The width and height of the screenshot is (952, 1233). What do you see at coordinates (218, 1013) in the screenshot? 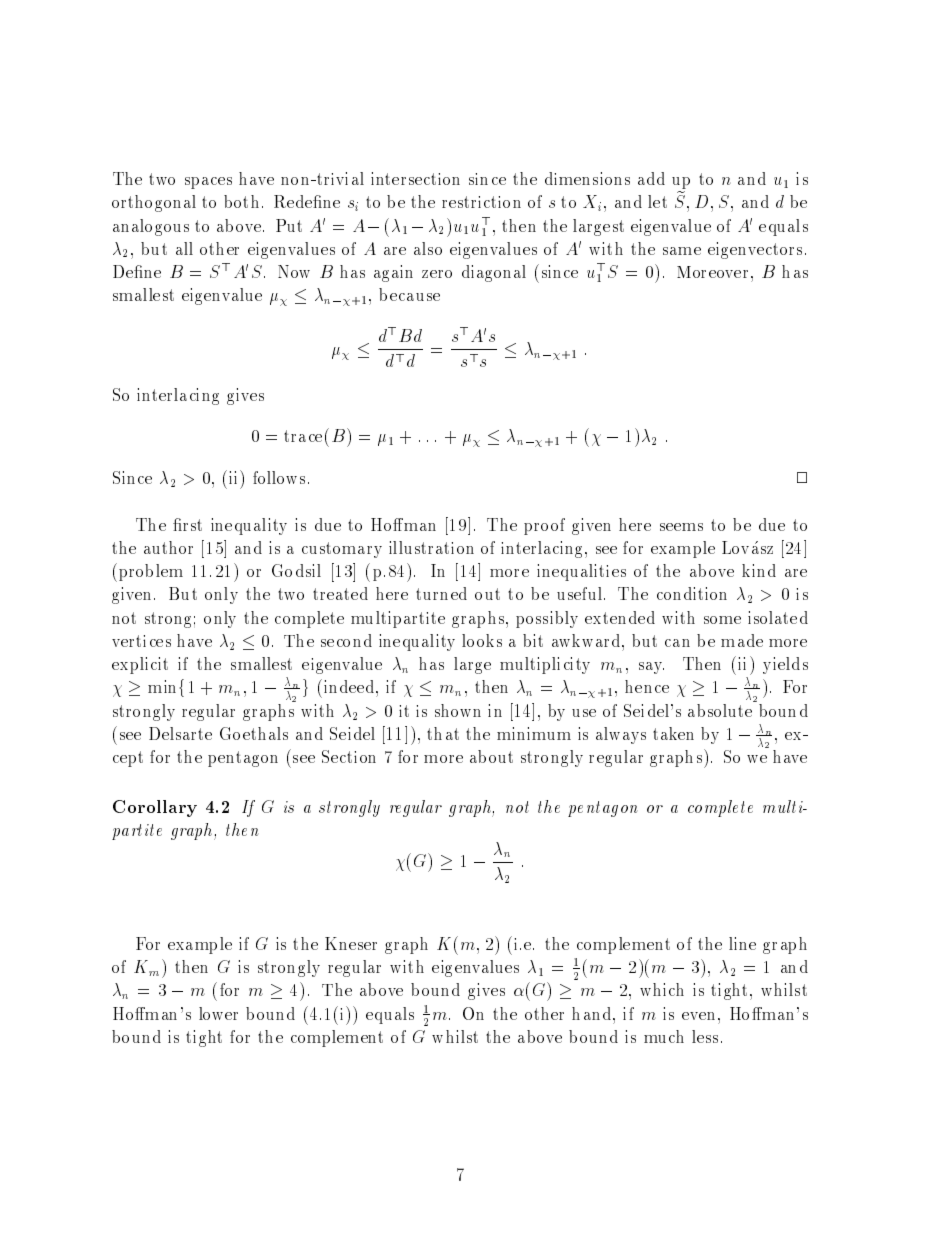
I see `lower` at bounding box center [218, 1013].
